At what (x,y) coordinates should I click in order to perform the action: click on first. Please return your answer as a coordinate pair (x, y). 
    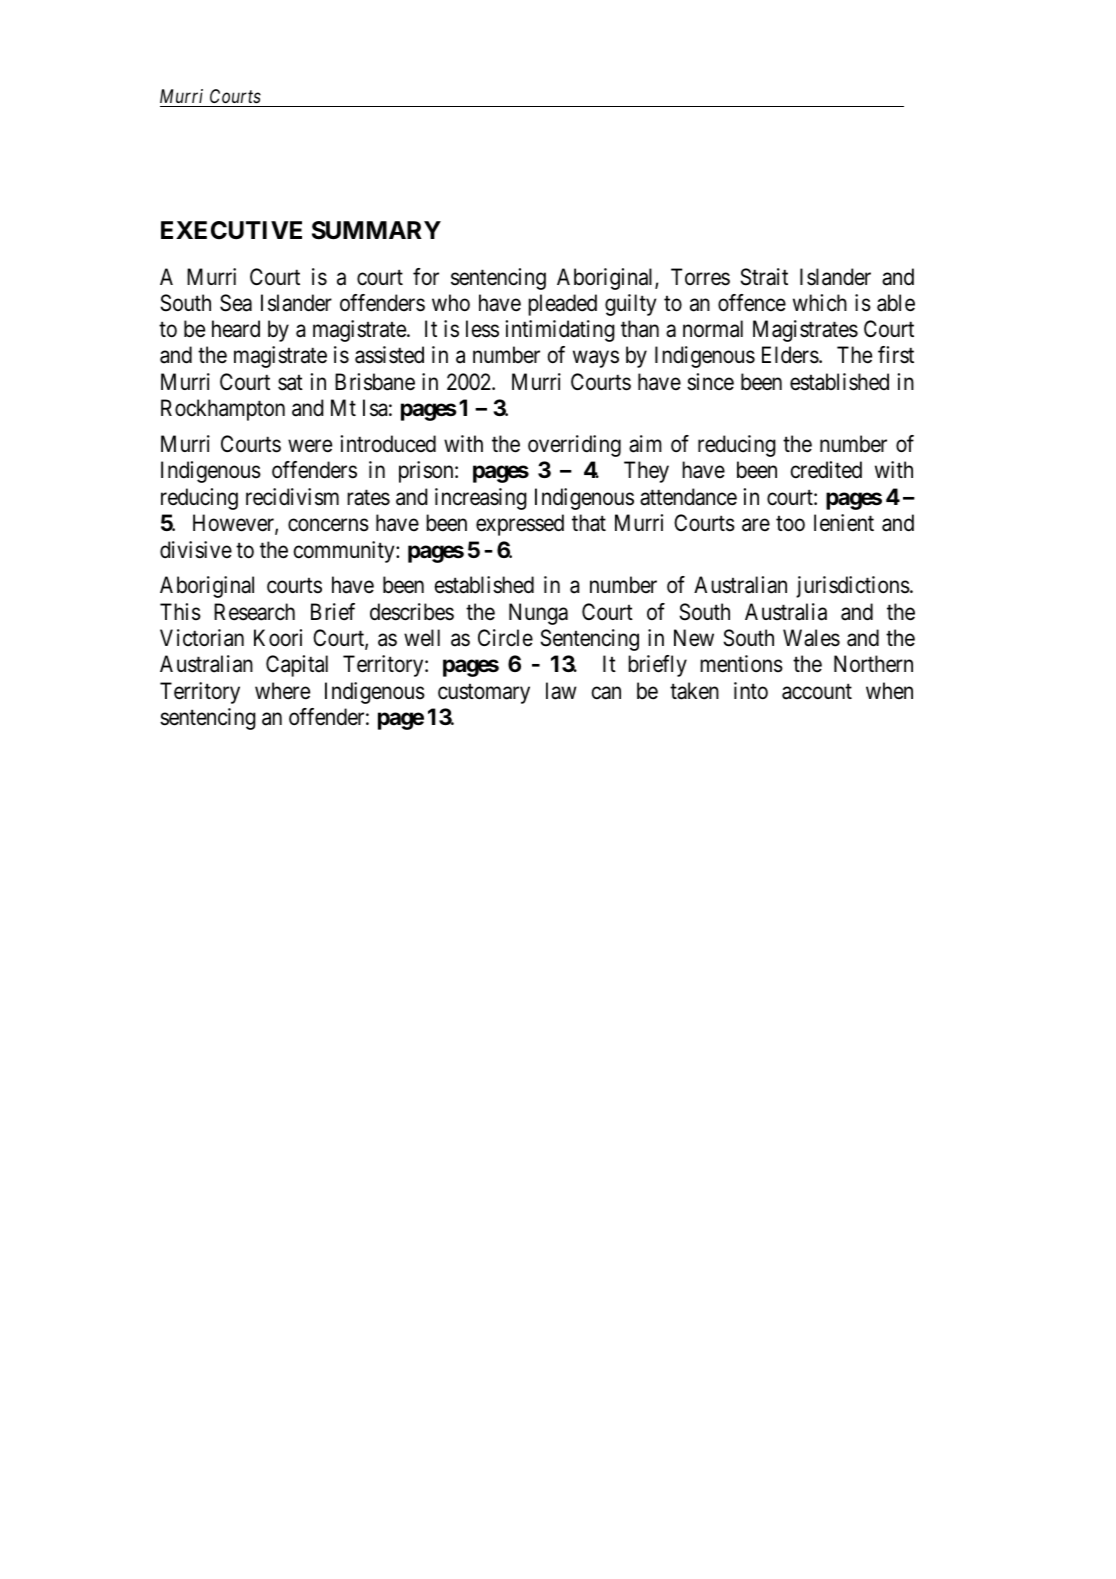
    Looking at the image, I should click on (896, 355).
